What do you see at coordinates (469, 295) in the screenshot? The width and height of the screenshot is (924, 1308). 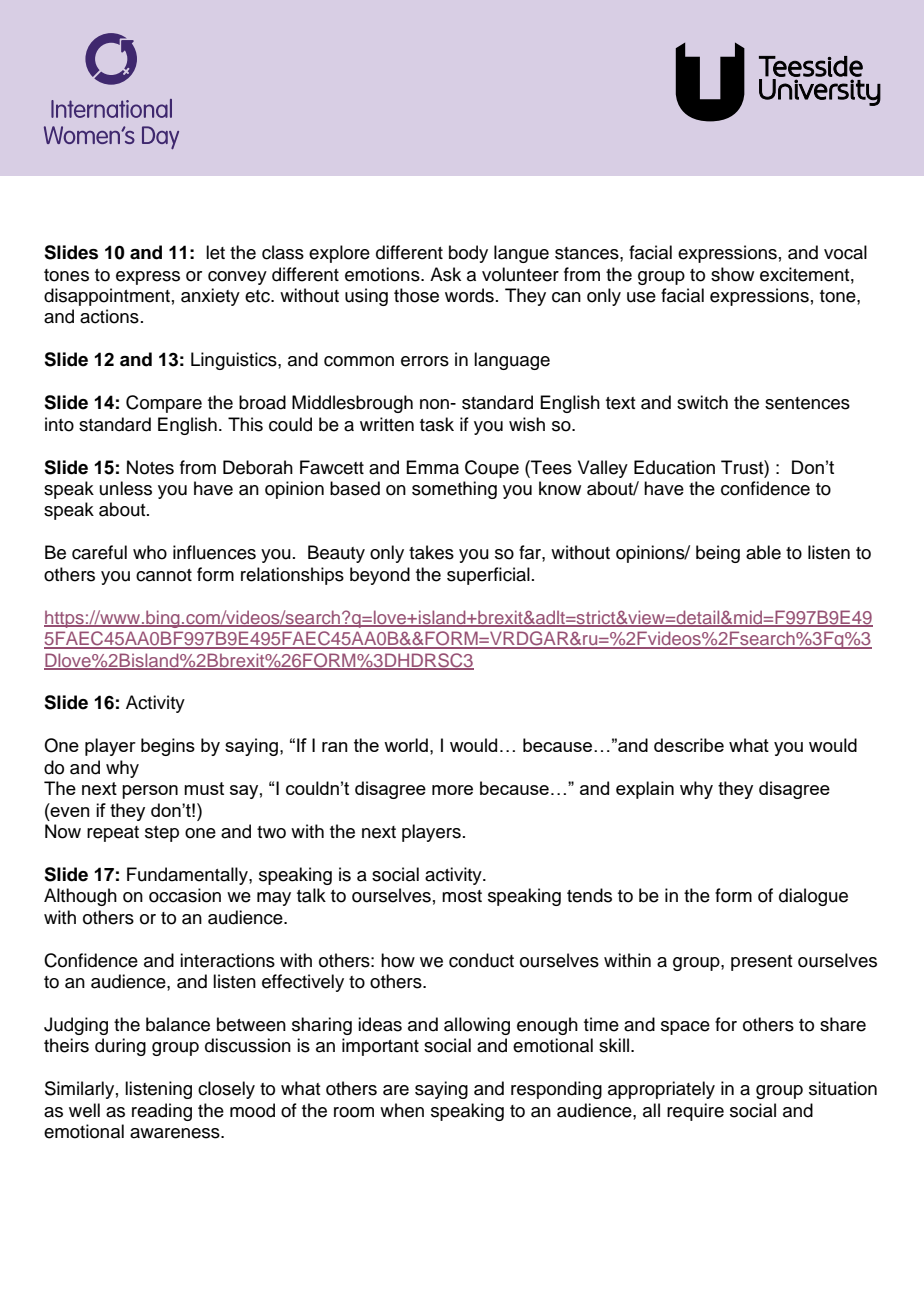 I see `words` at bounding box center [469, 295].
